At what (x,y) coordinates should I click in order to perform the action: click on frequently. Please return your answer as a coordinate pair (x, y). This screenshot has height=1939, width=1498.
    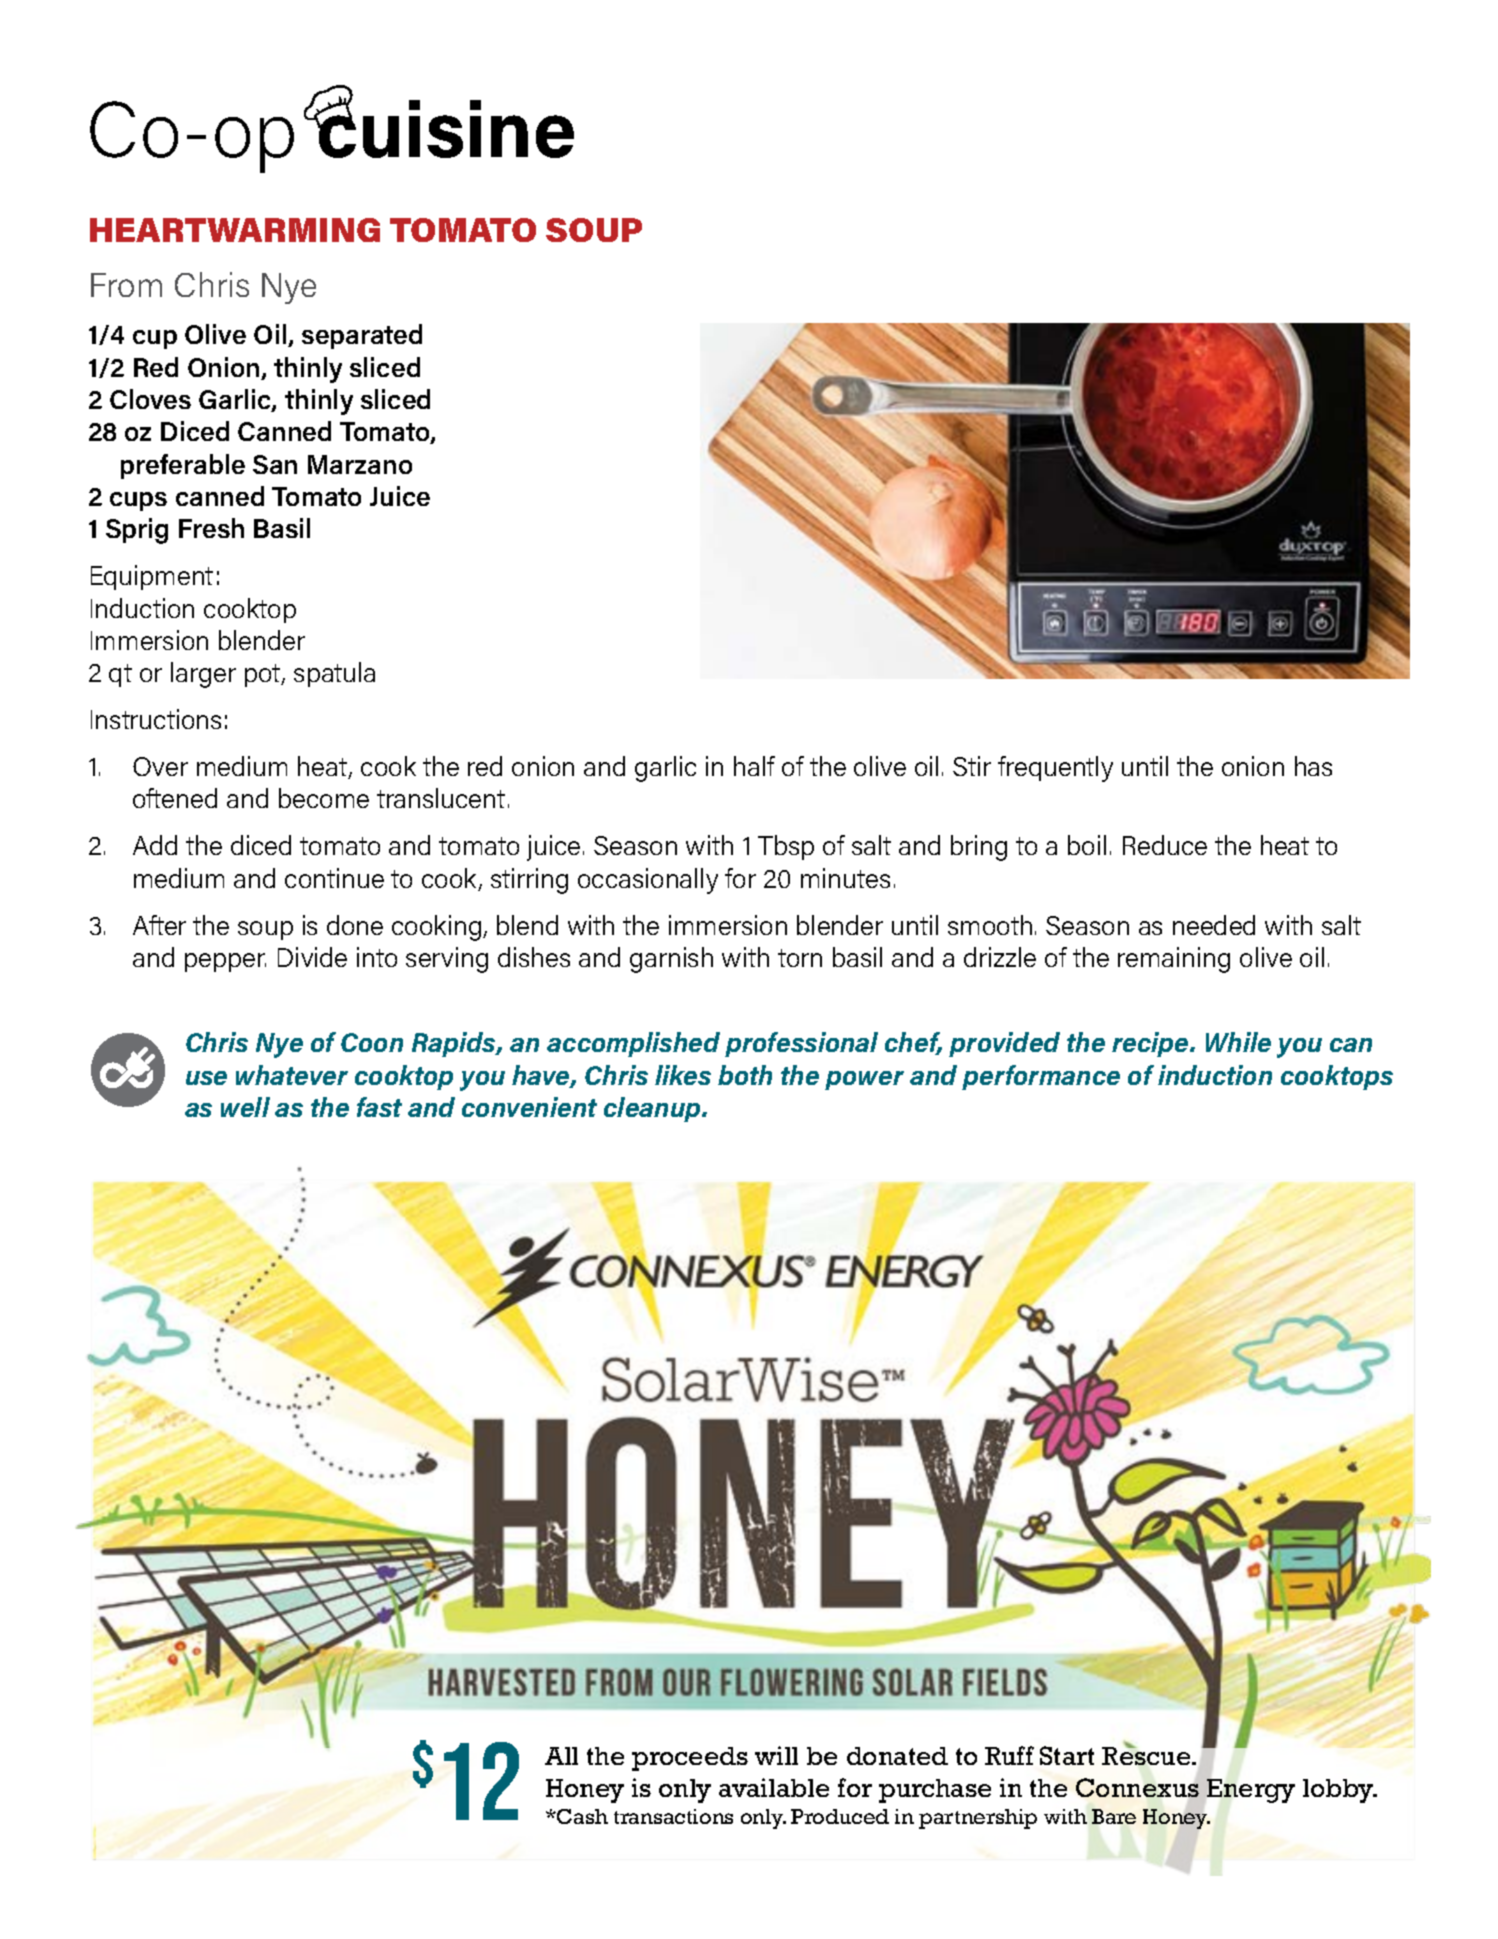
    Looking at the image, I should click on (1055, 769).
